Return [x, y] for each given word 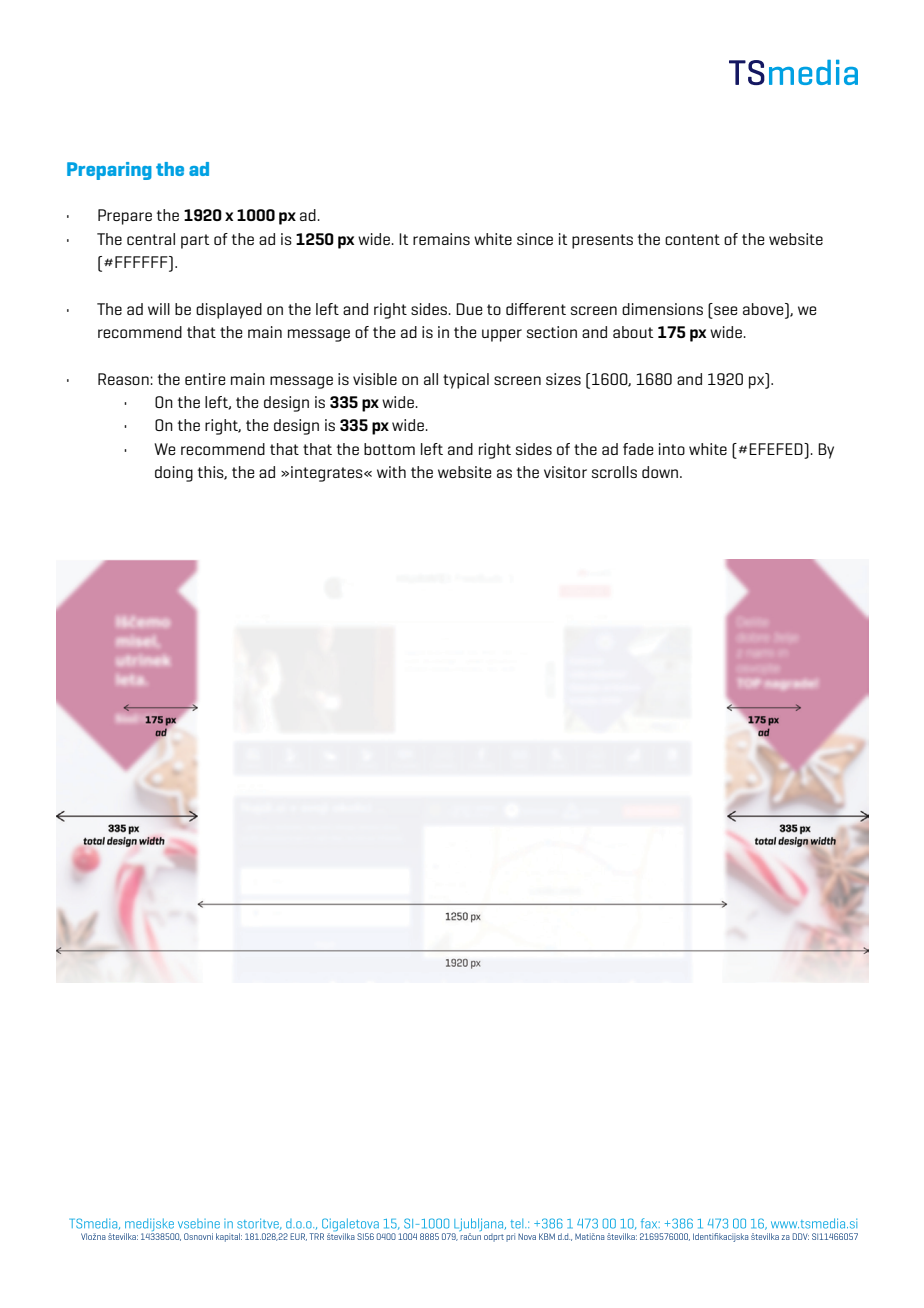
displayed [229, 311]
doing [174, 474]
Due [469, 309]
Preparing [109, 171]
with [391, 472]
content [692, 239]
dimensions [662, 309]
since [535, 239]
